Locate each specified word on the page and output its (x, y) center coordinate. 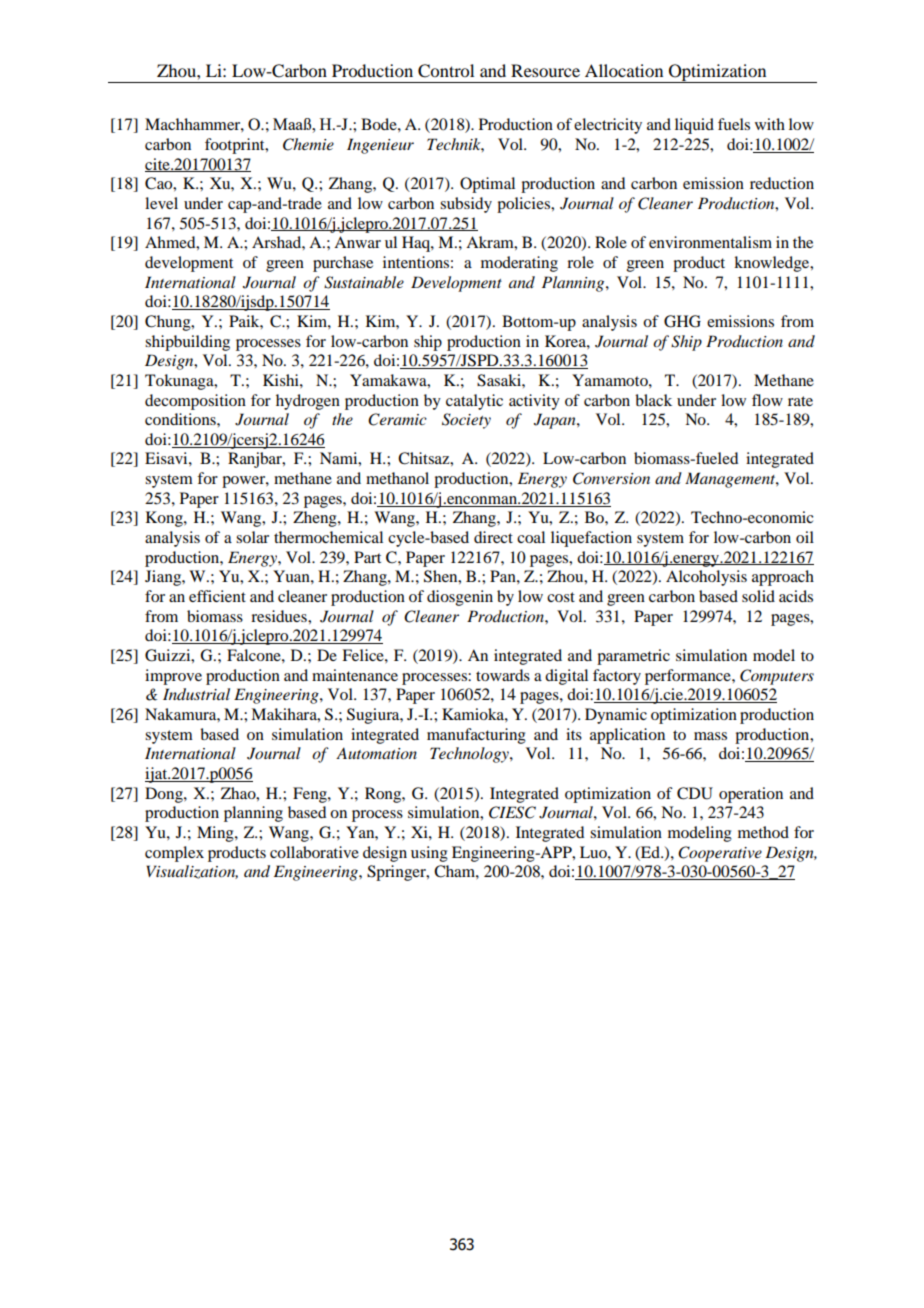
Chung (169, 323)
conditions (181, 419)
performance (689, 677)
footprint (236, 146)
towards (503, 675)
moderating (519, 264)
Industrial (196, 694)
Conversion (611, 478)
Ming (216, 834)
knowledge (773, 264)
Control (446, 71)
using (429, 854)
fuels (734, 124)
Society (466, 421)
